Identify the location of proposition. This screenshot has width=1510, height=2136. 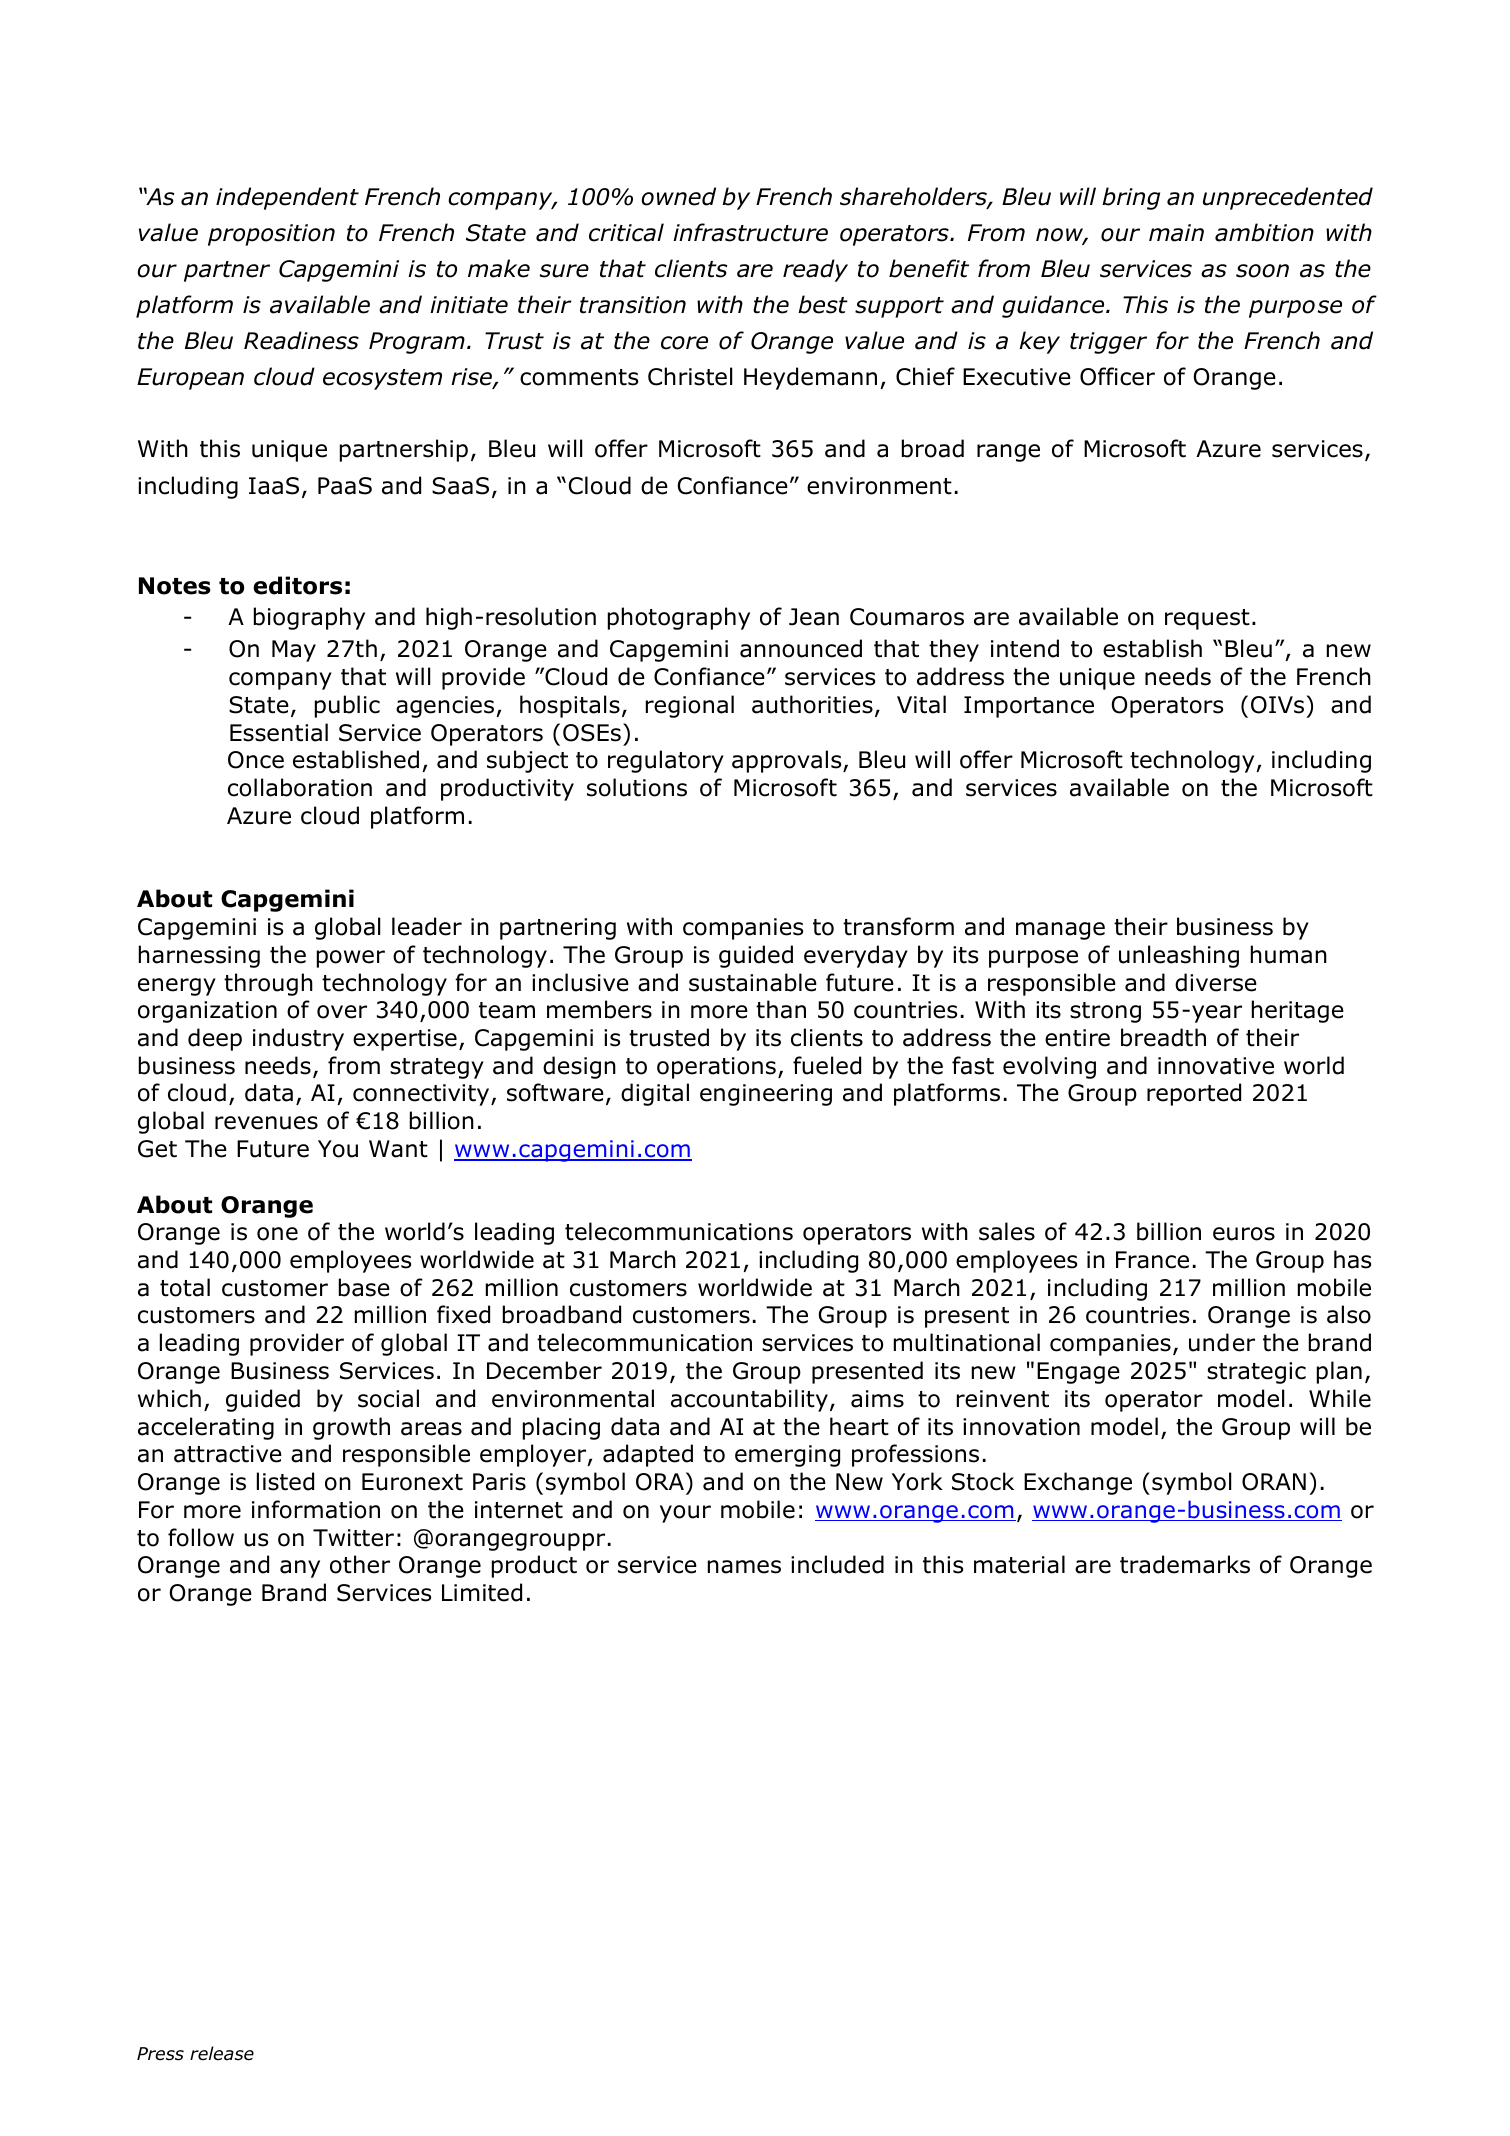
(271, 235).
